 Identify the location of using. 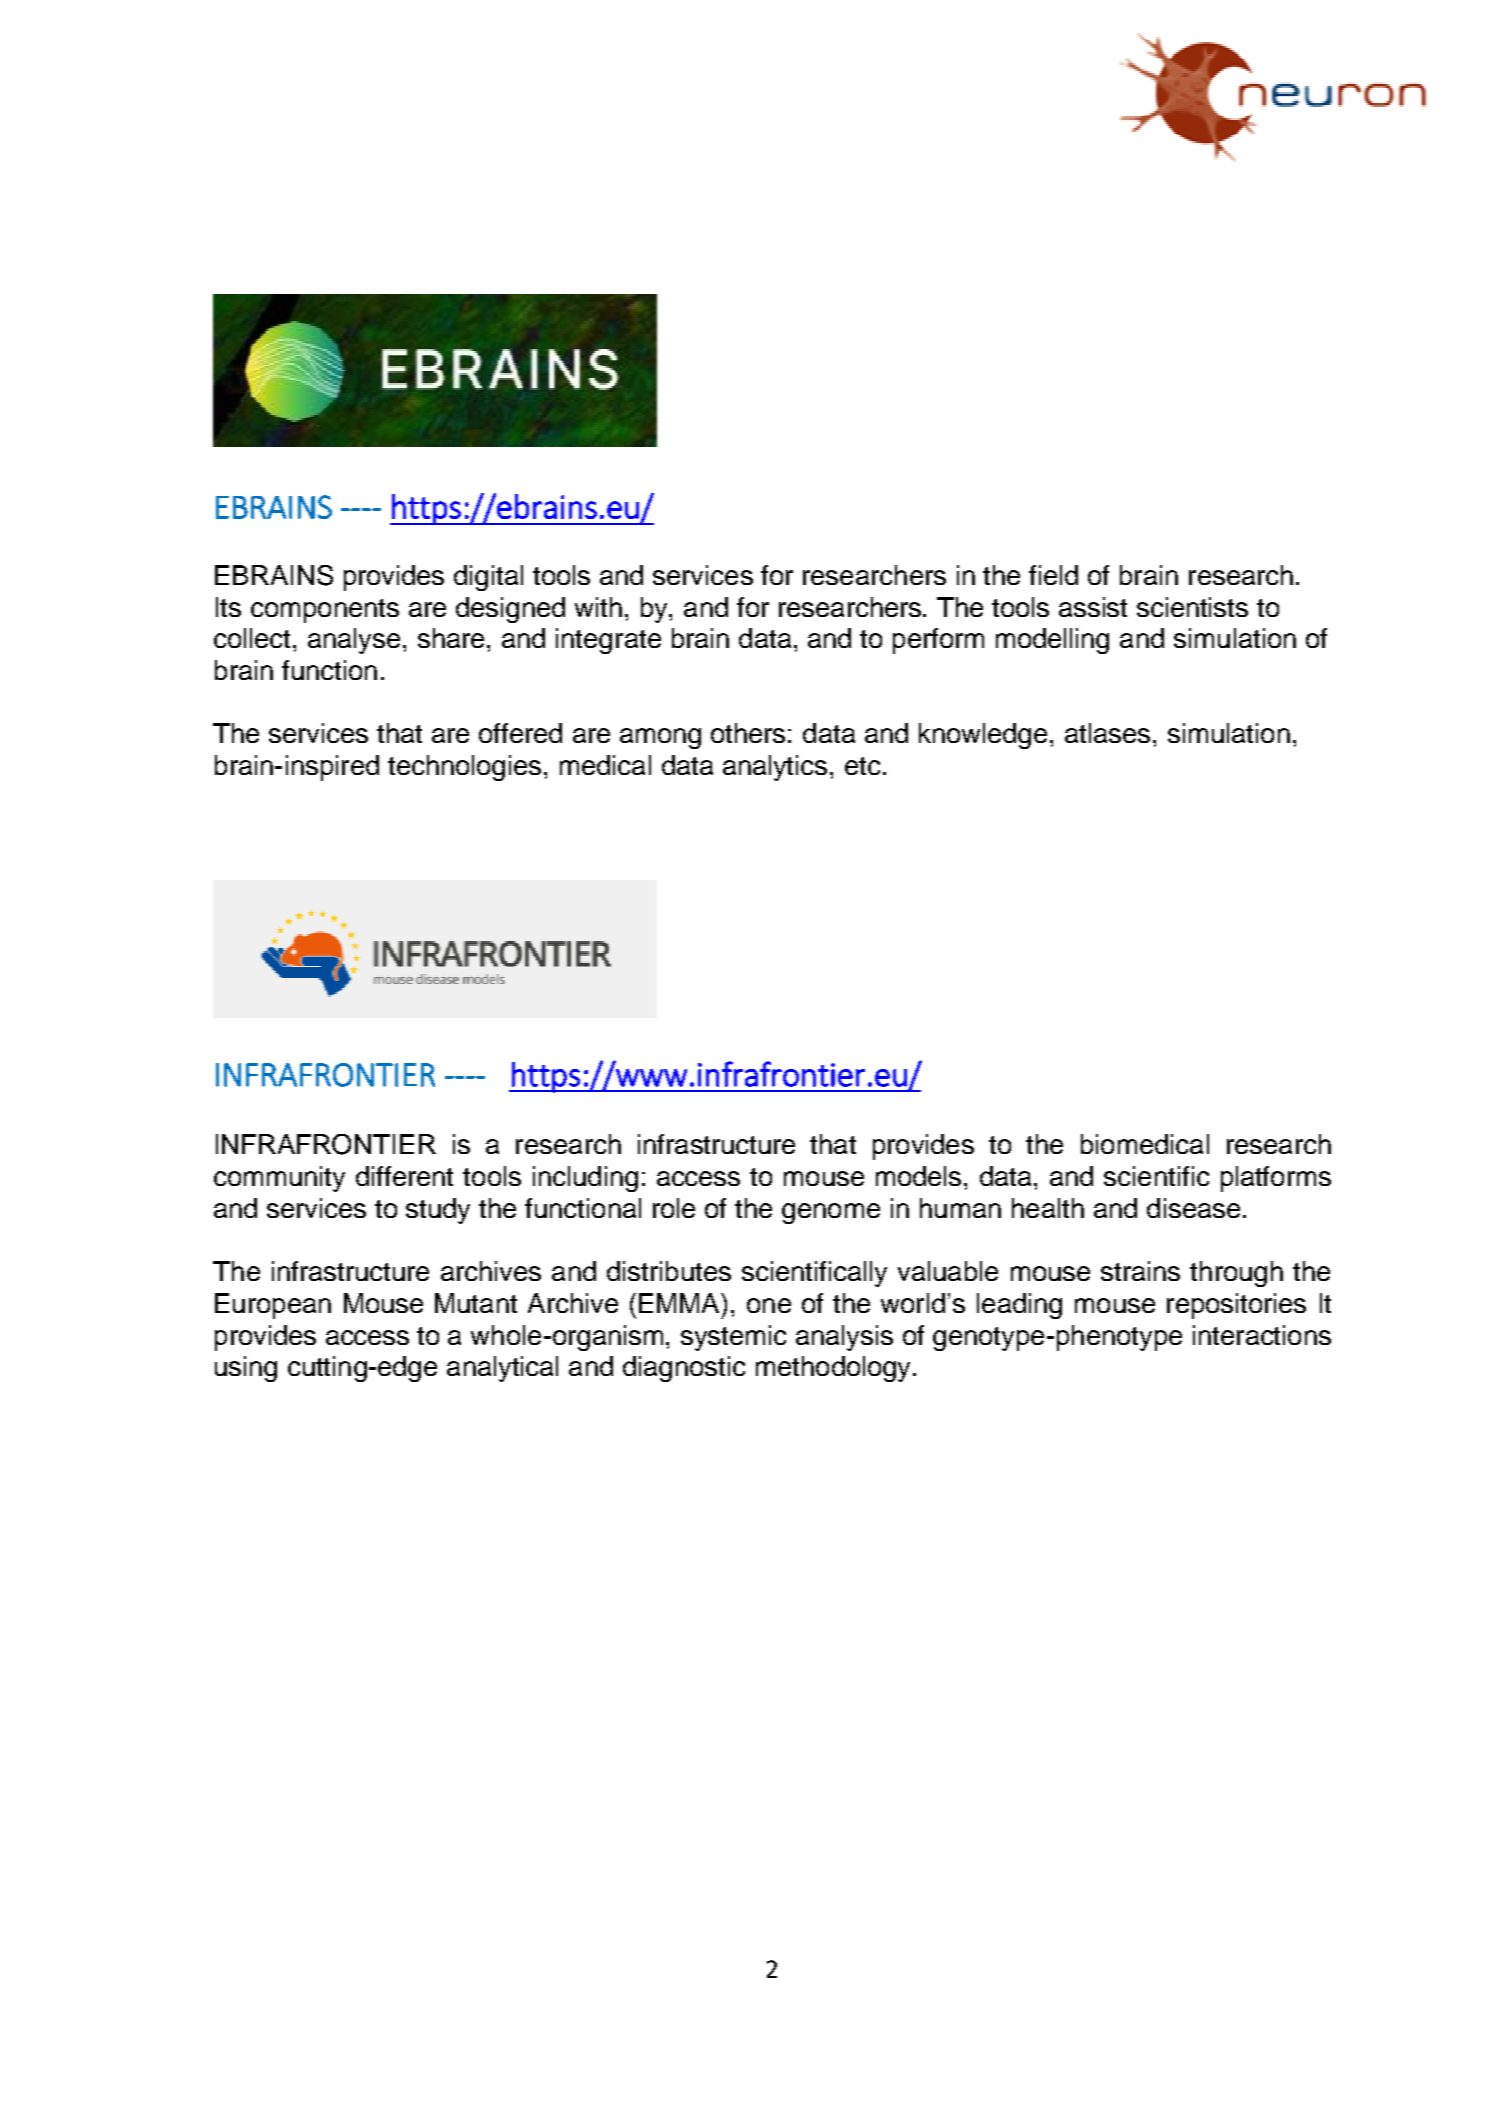
(246, 1369).
